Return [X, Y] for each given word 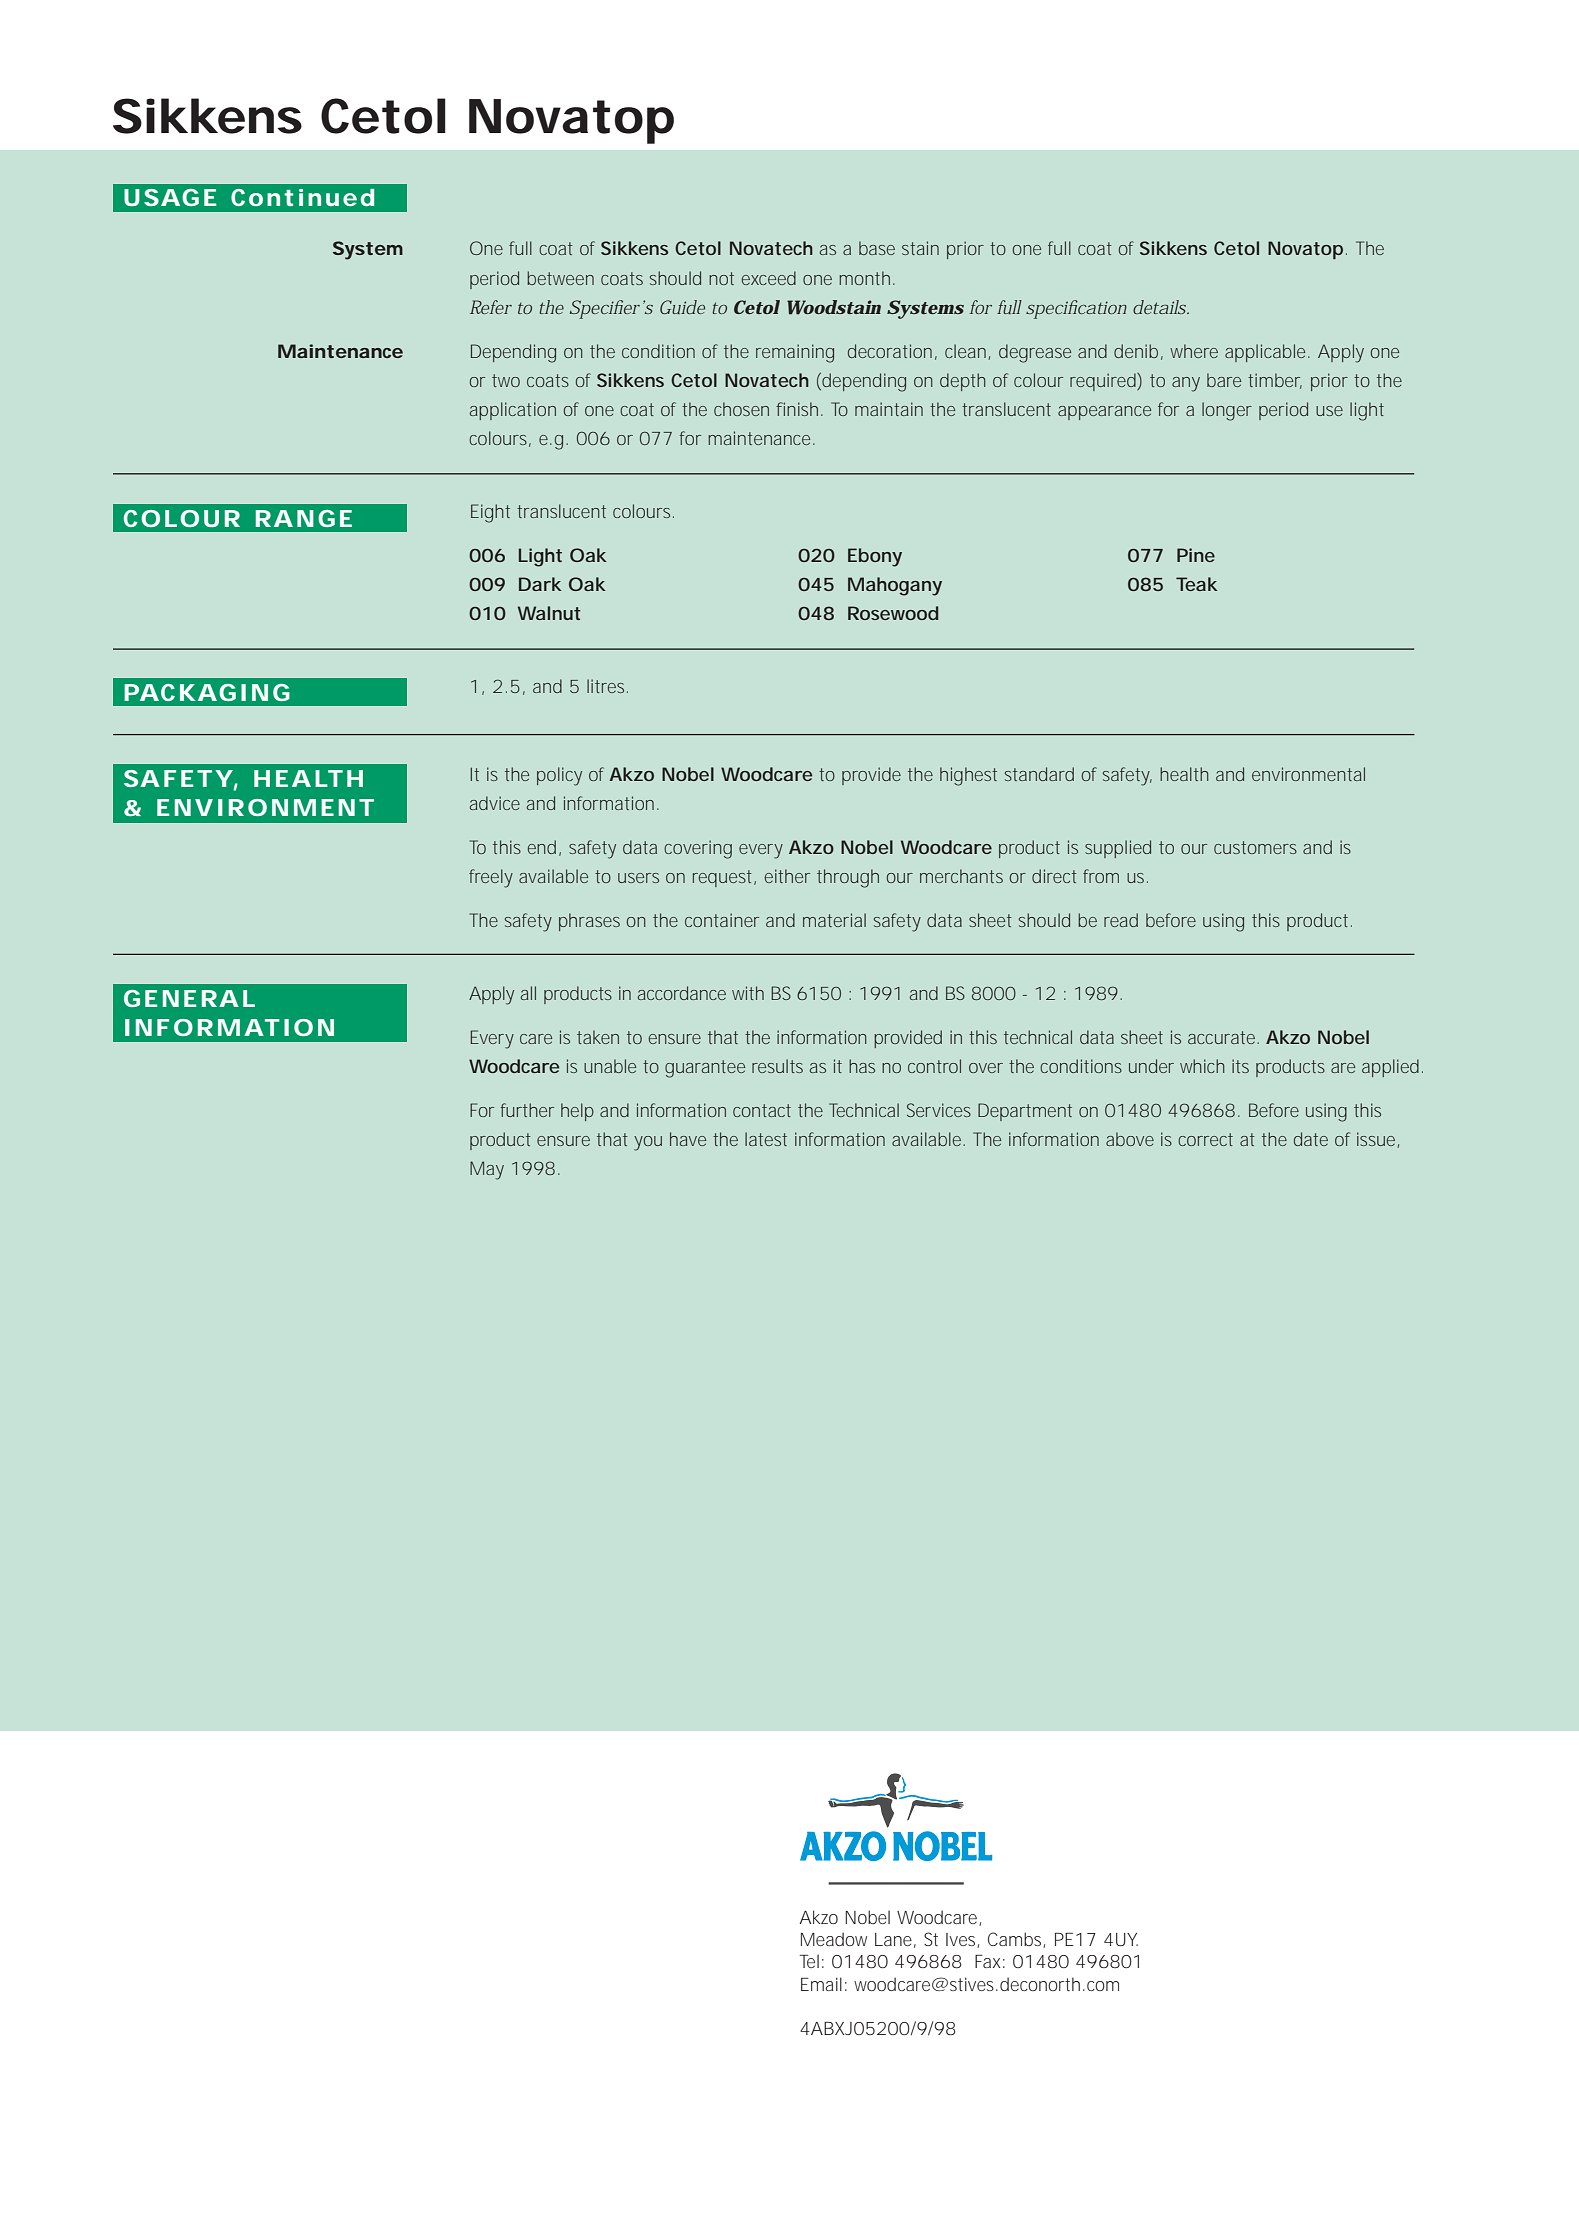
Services [939, 1110]
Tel [809, 1961]
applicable [1267, 353]
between [560, 278]
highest [968, 776]
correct [1205, 1139]
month [866, 278]
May [487, 1170]
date [1311, 1139]
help [577, 1112]
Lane [895, 1940]
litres [607, 686]
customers [1255, 847]
